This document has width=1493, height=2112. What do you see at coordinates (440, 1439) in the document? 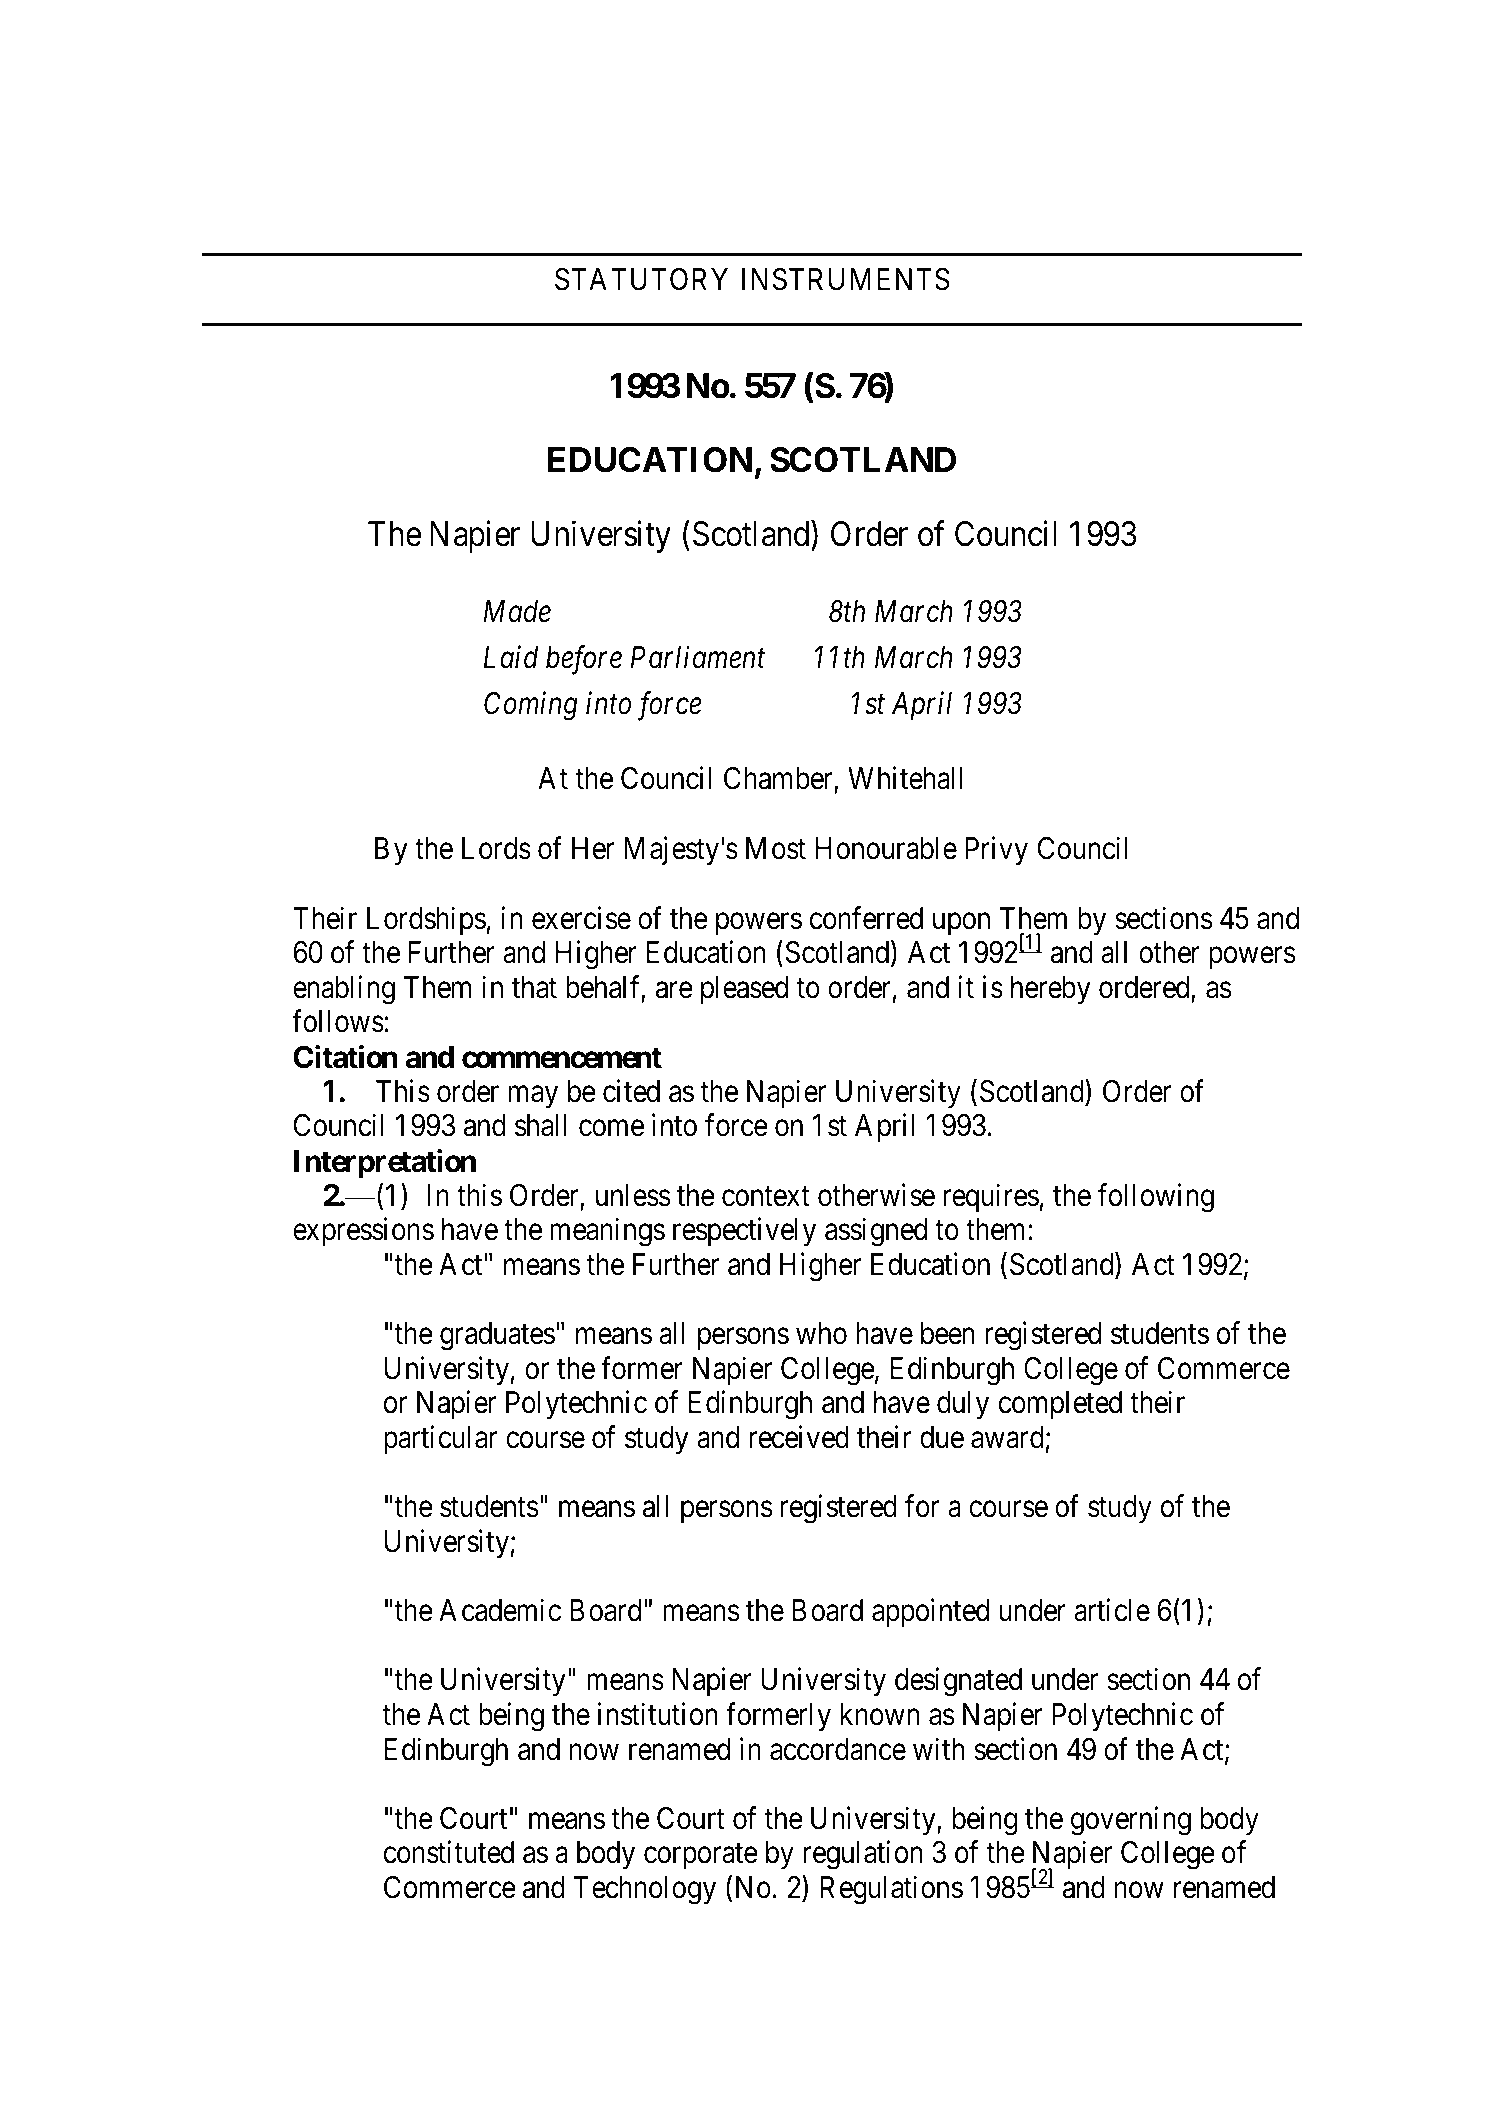
I see `particular` at bounding box center [440, 1439].
